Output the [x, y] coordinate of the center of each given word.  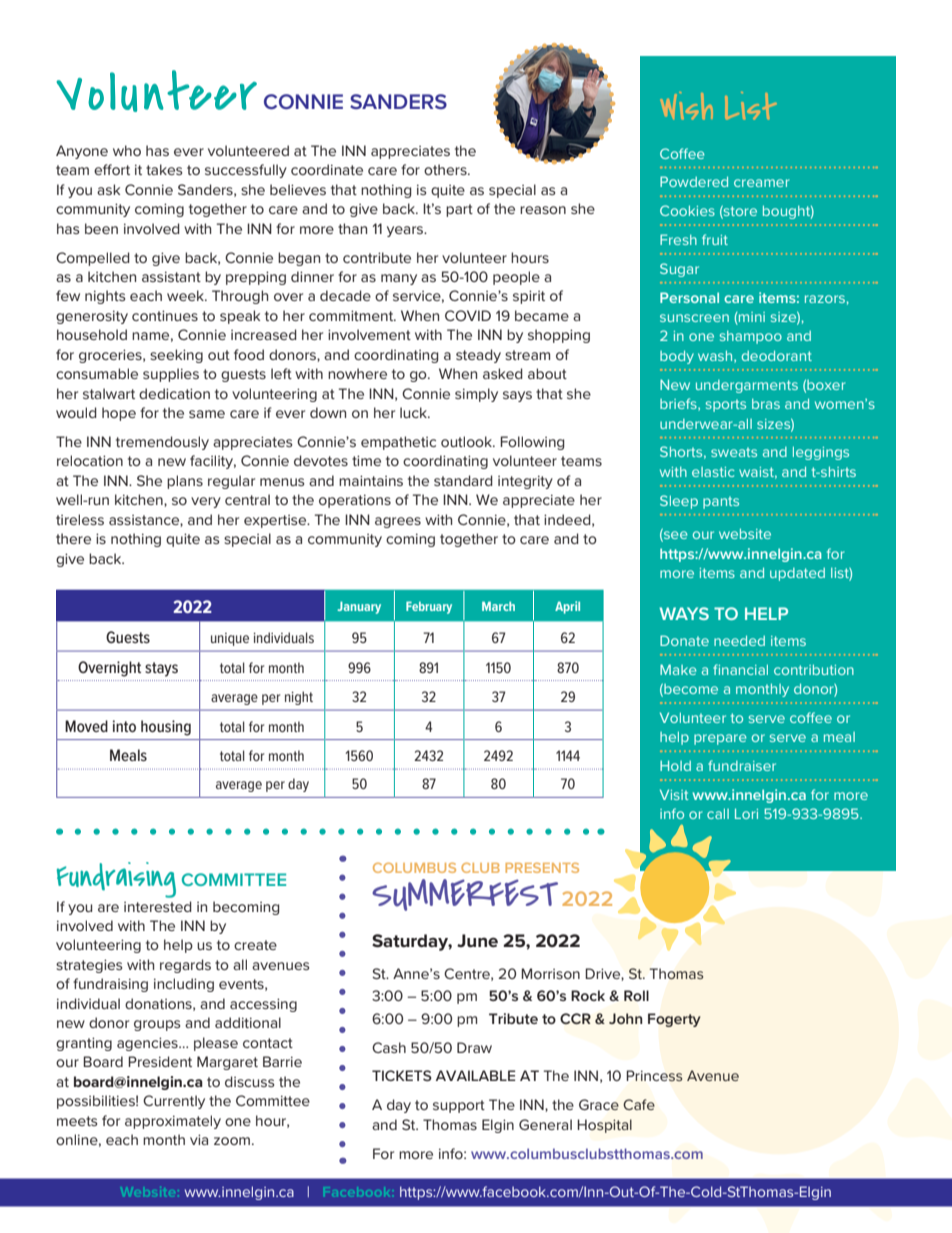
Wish [686, 106]
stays [161, 669]
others [446, 169]
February [429, 607]
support [459, 1106]
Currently [174, 1102]
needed [739, 640]
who [127, 150]
